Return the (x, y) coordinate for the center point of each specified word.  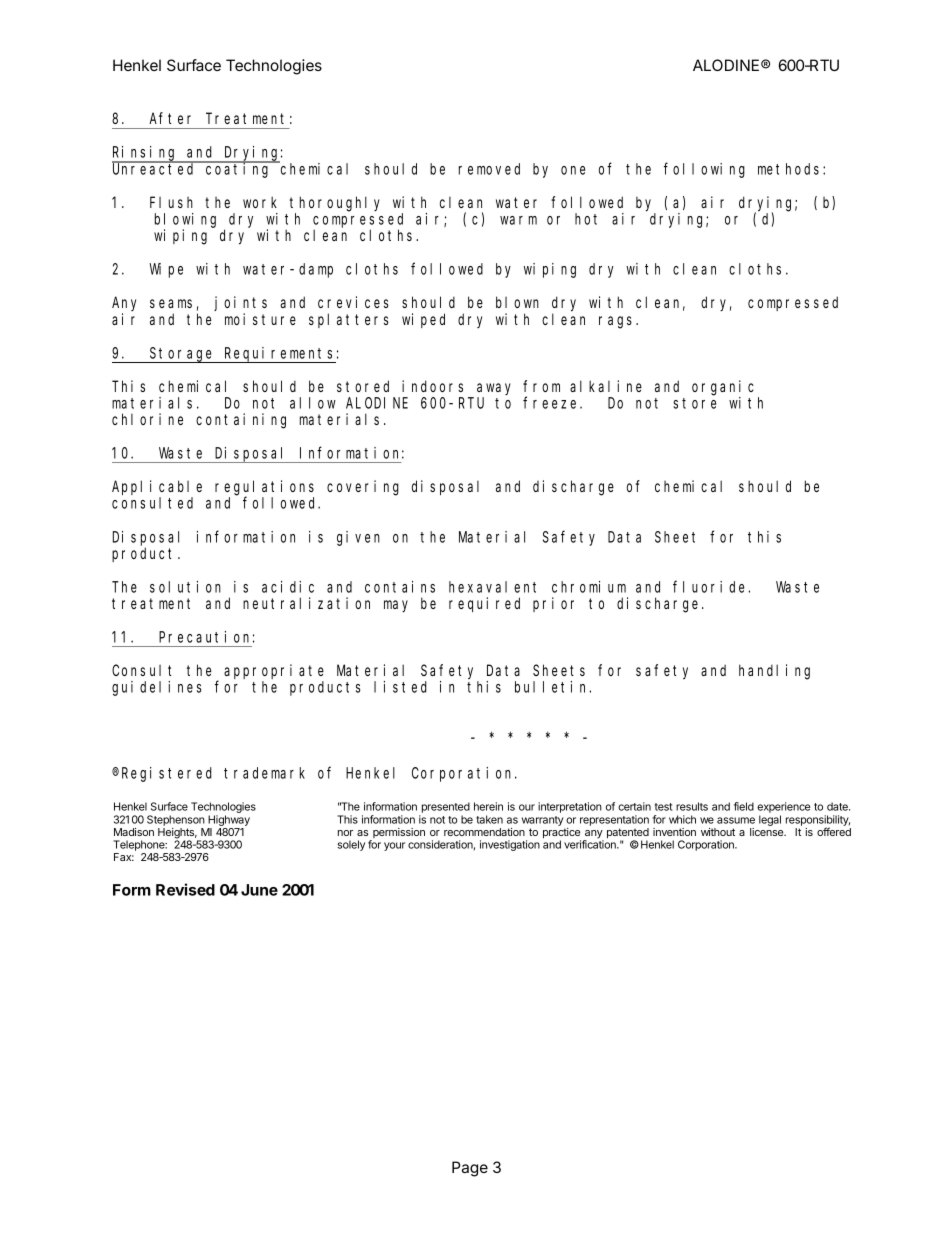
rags (618, 322)
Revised (185, 889)
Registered (167, 774)
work (260, 202)
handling (774, 672)
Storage (182, 355)
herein (488, 806)
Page (470, 1169)
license (768, 832)
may (396, 606)
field (744, 806)
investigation (510, 845)
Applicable (157, 487)
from (541, 386)
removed (489, 169)
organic (723, 388)
